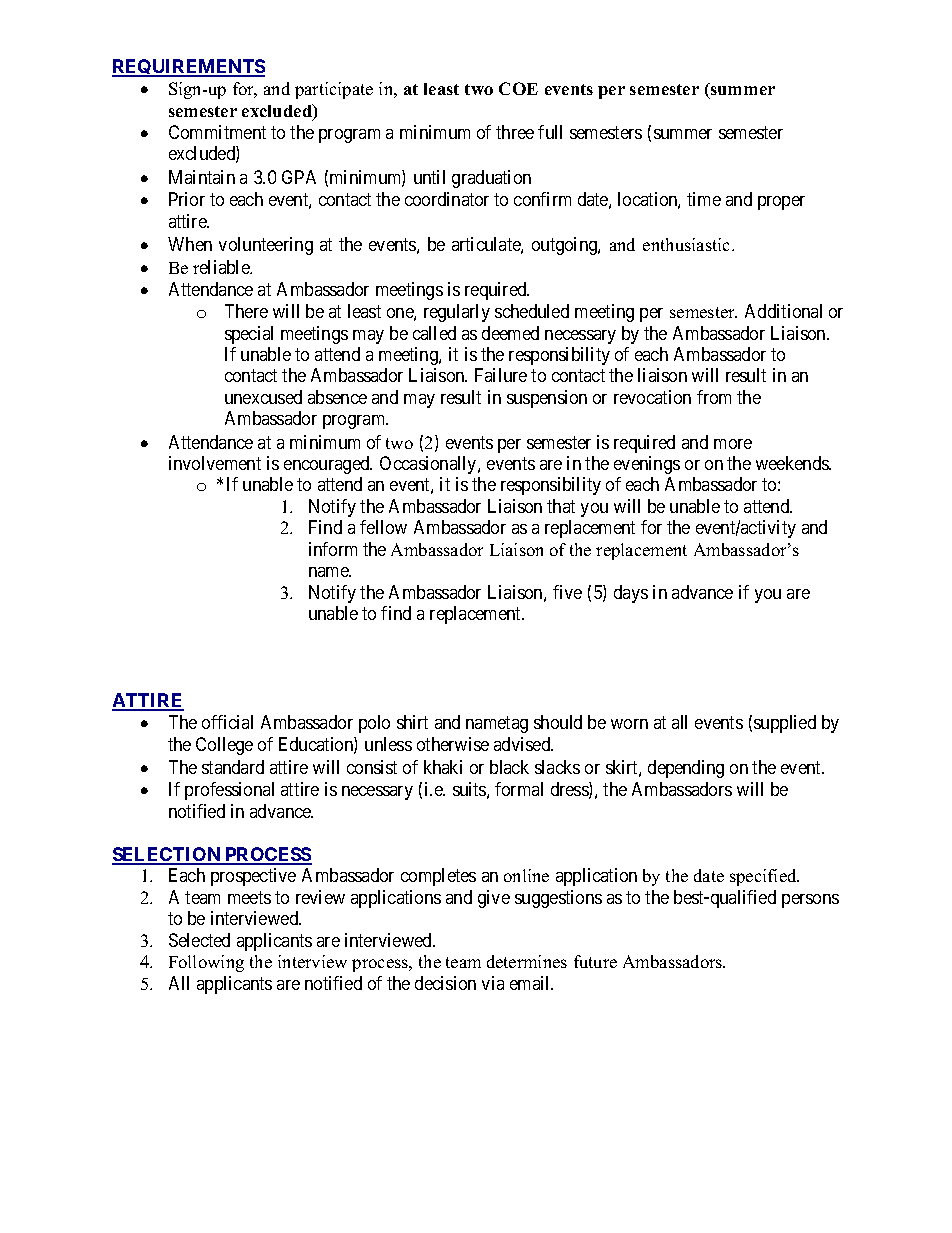 The width and height of the document is (952, 1233). I want to click on weekends, so click(793, 463).
